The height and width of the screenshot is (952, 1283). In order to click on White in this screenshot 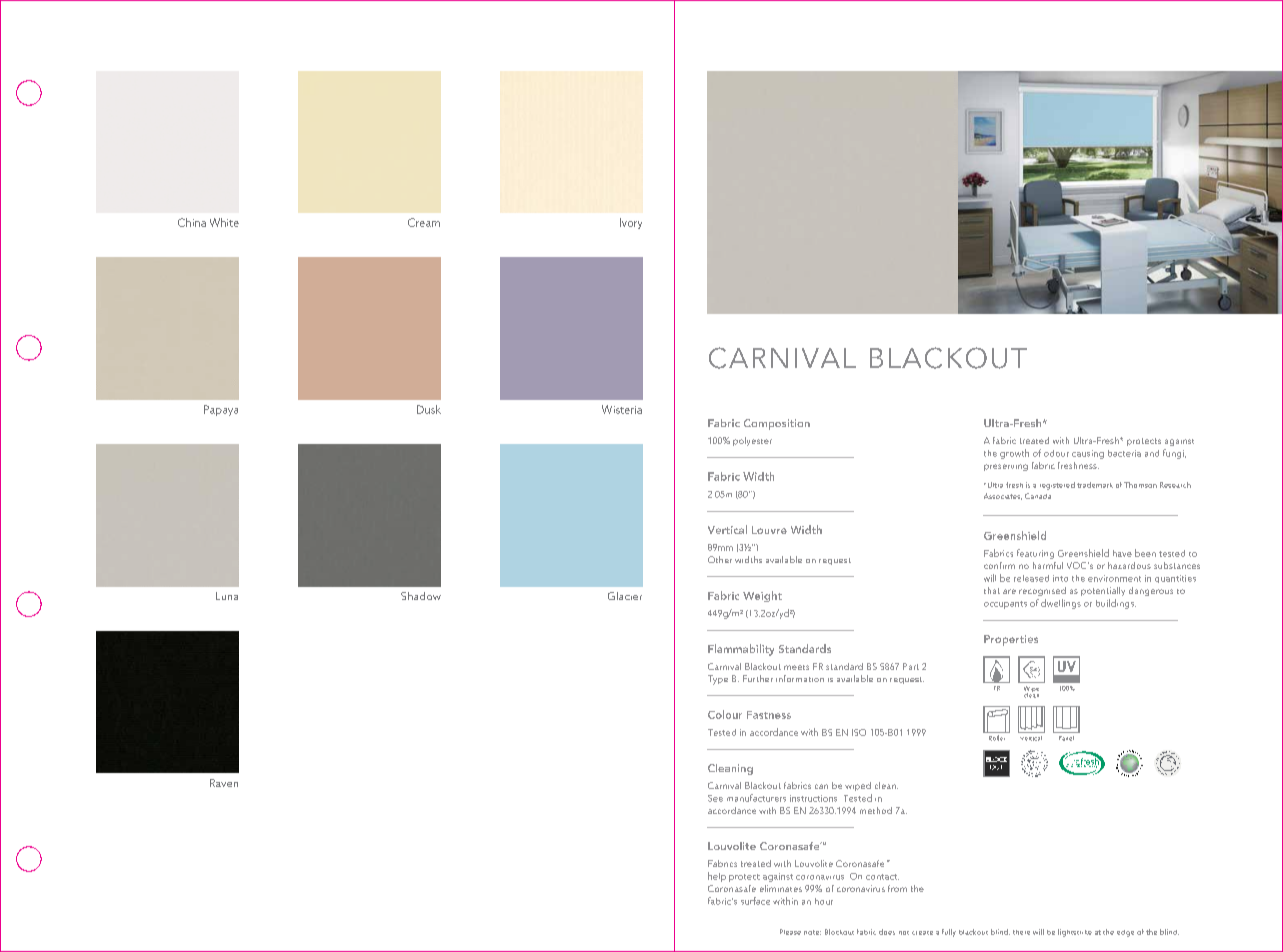, I will do `click(224, 222)`.
